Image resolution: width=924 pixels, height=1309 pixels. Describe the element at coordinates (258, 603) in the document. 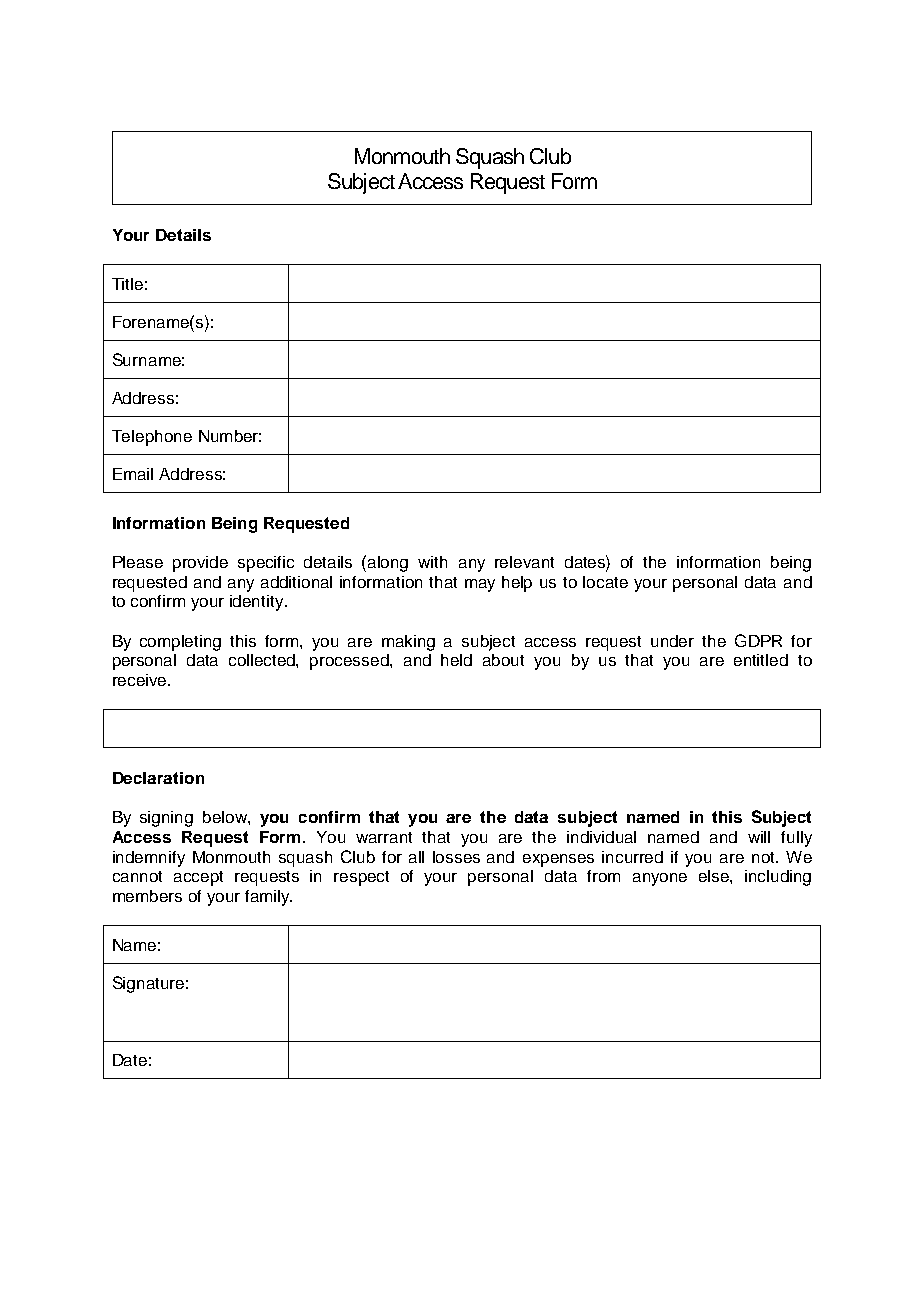

I see `identity` at that location.
